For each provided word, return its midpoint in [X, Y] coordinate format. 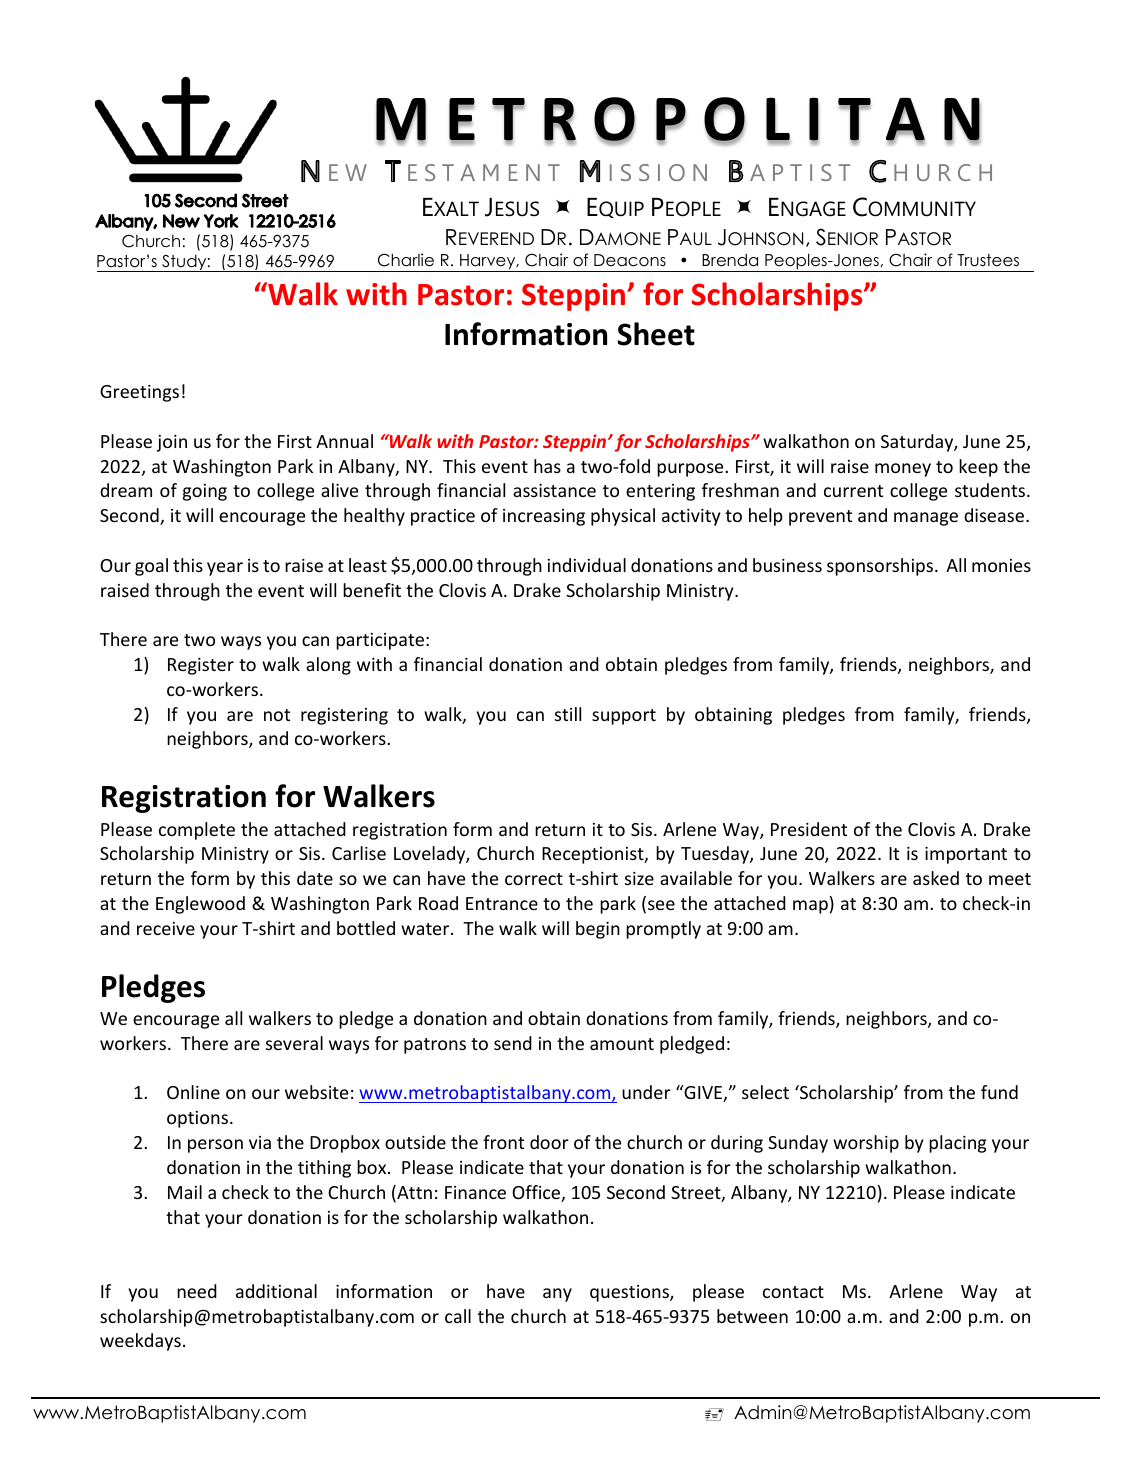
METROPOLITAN [678, 120]
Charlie [406, 260]
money [903, 470]
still [568, 714]
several [294, 1043]
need [197, 1291]
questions [630, 1293]
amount [622, 1044]
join [172, 443]
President [809, 829]
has [547, 466]
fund [999, 1092]
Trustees [988, 260]
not [277, 715]
